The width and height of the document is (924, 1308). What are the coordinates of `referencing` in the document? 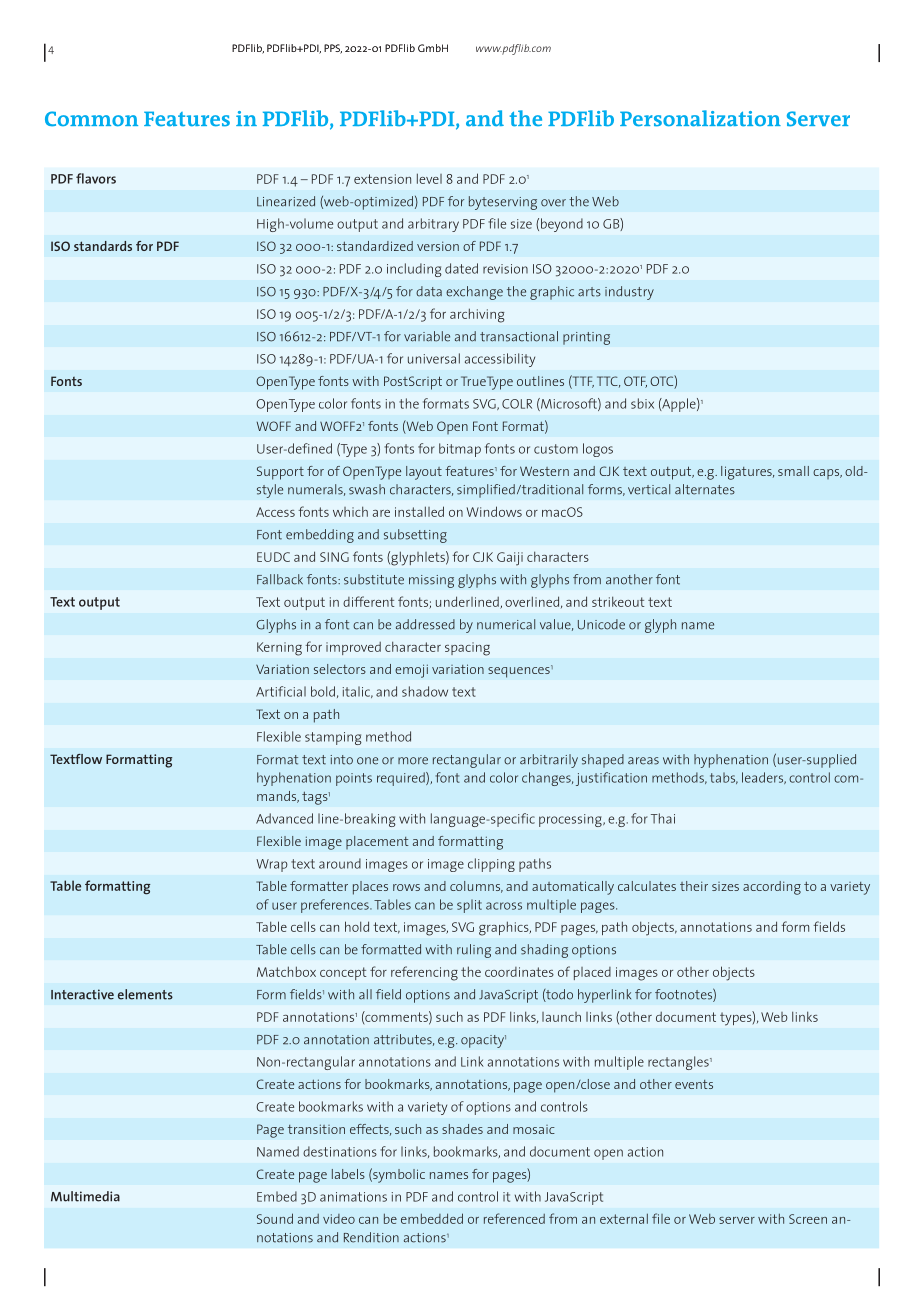 It's located at (424, 973).
